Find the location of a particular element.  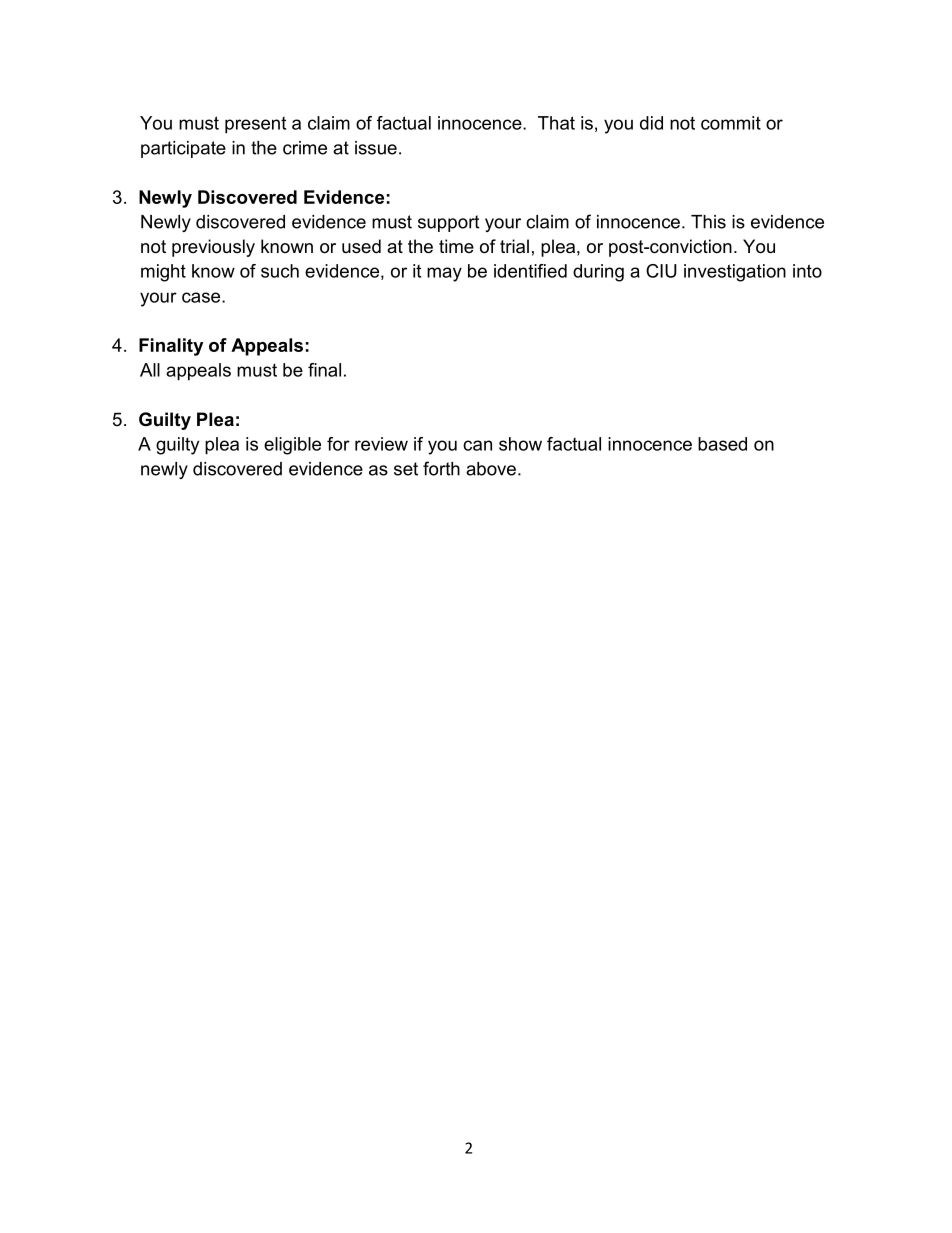

present is located at coordinates (255, 125).
